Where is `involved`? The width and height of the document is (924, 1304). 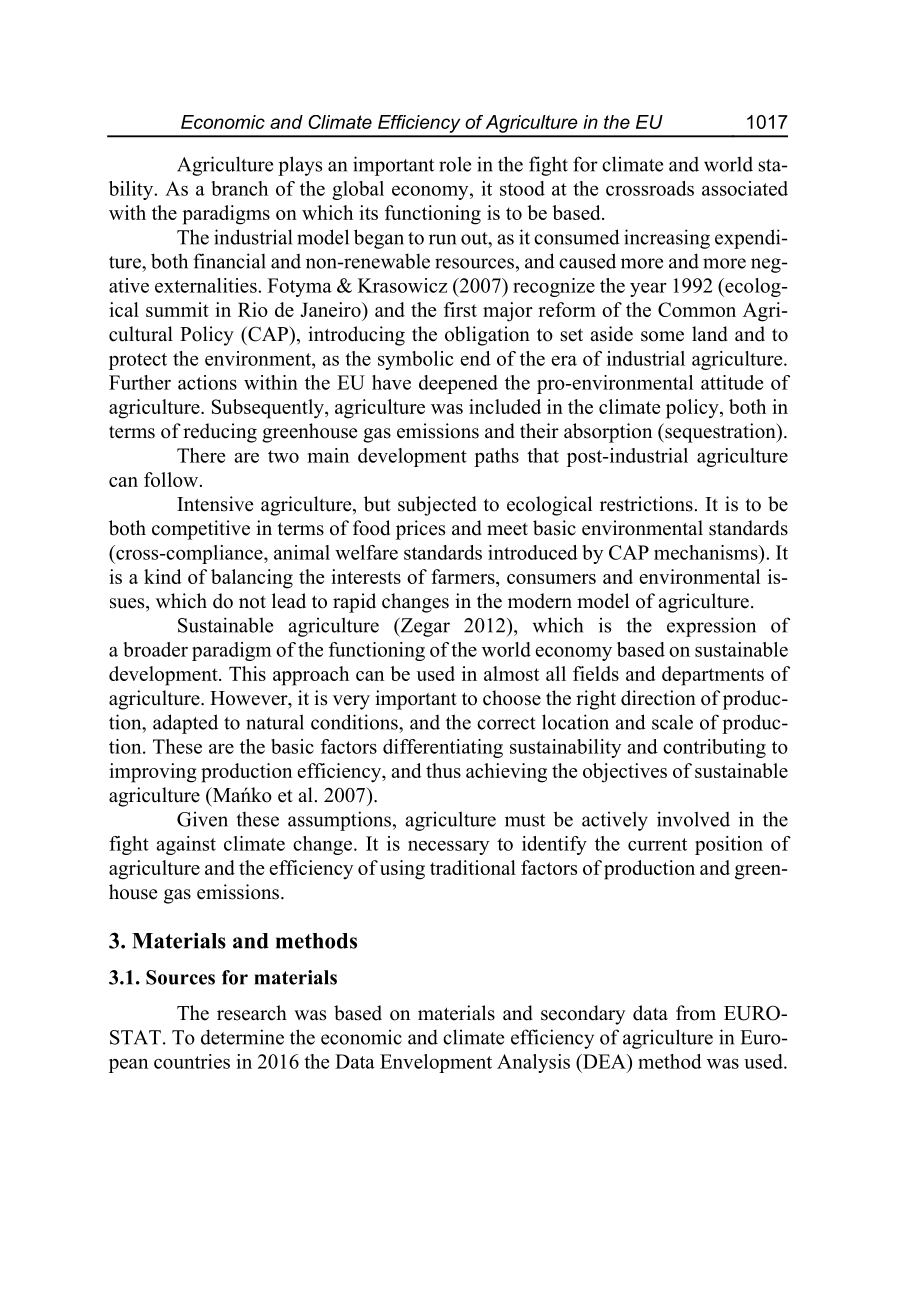
involved is located at coordinates (693, 819).
